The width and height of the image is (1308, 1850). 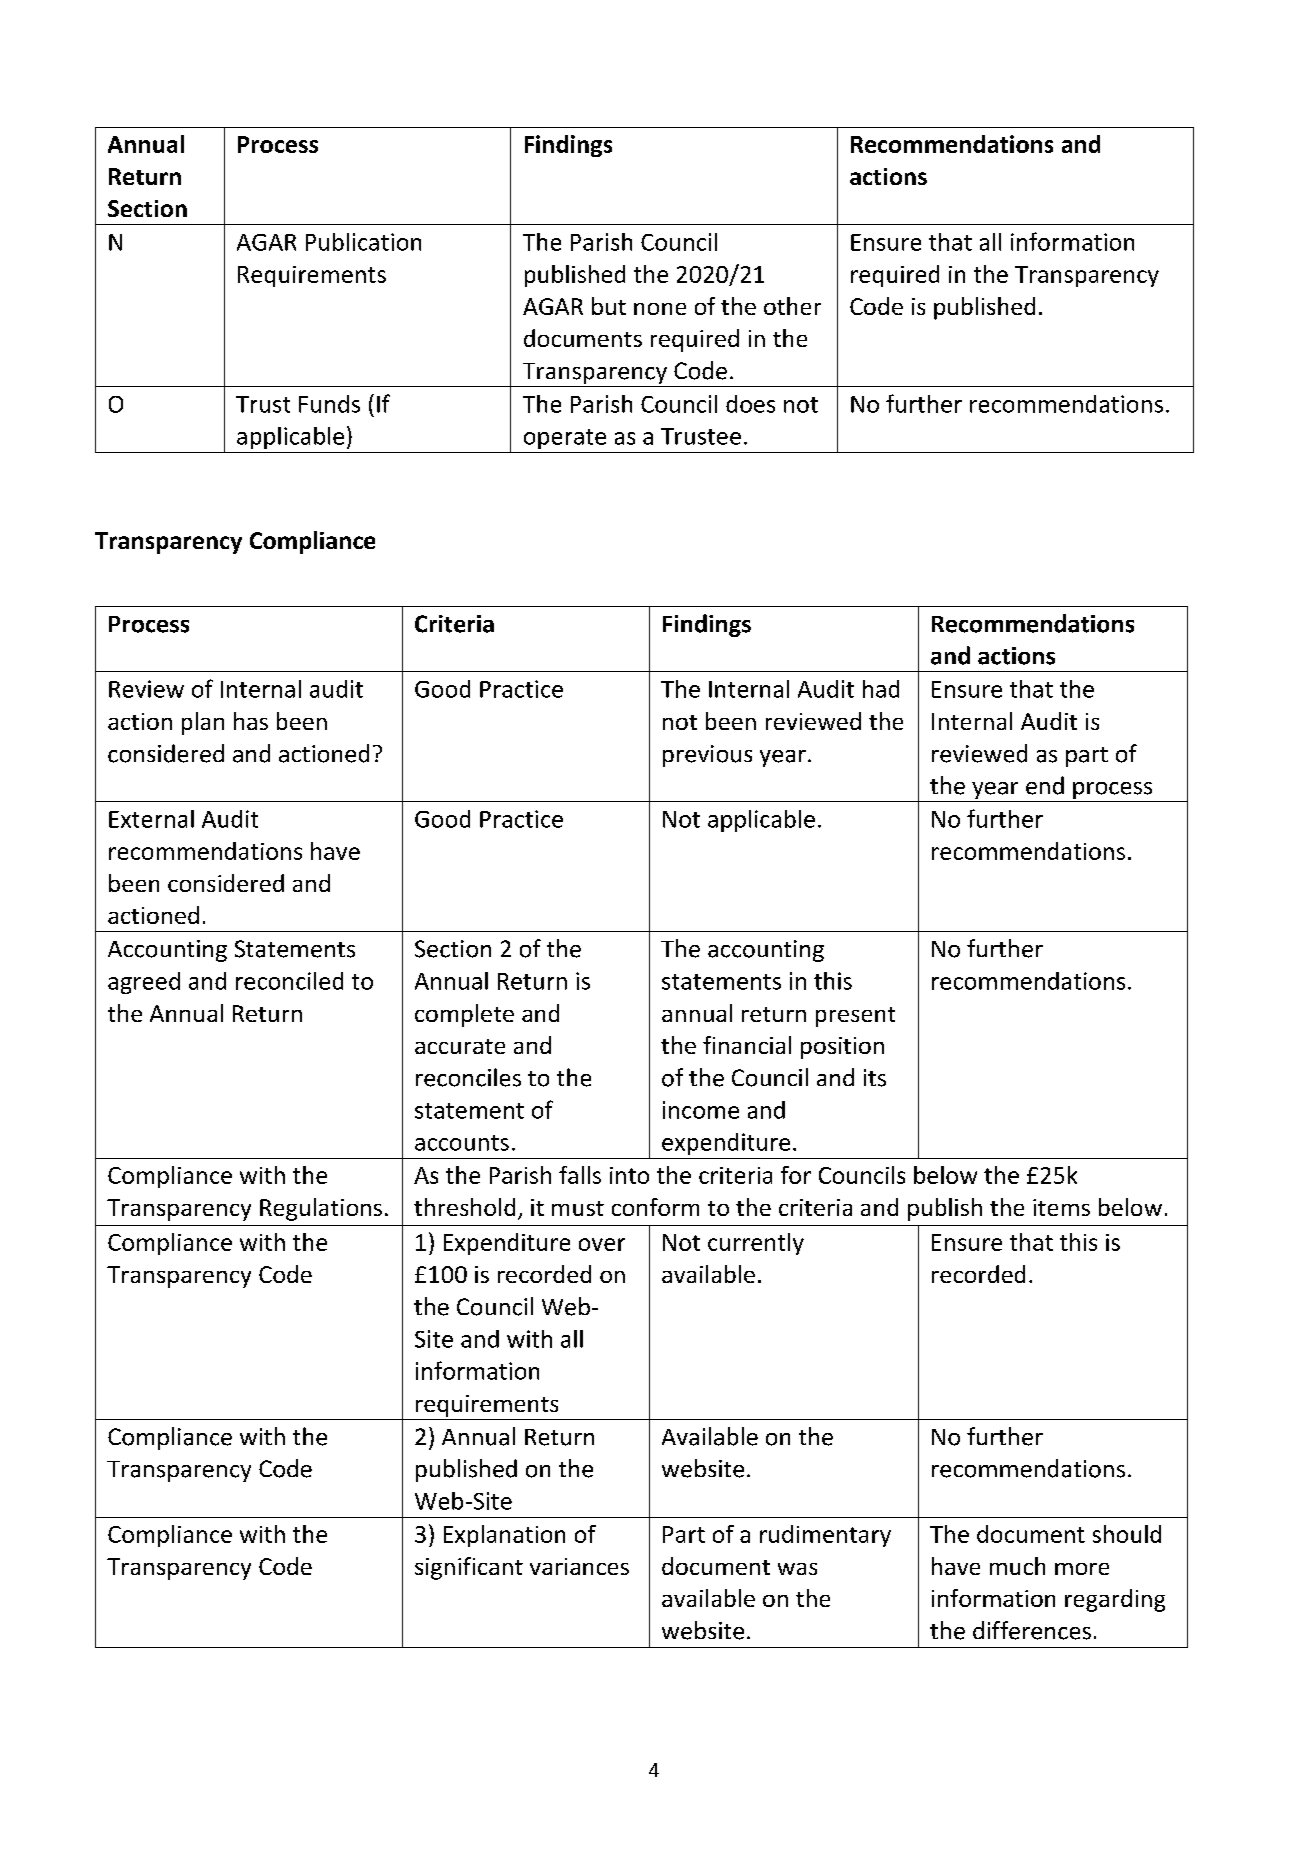 What do you see at coordinates (1061, 1207) in the image?
I see `items` at bounding box center [1061, 1207].
